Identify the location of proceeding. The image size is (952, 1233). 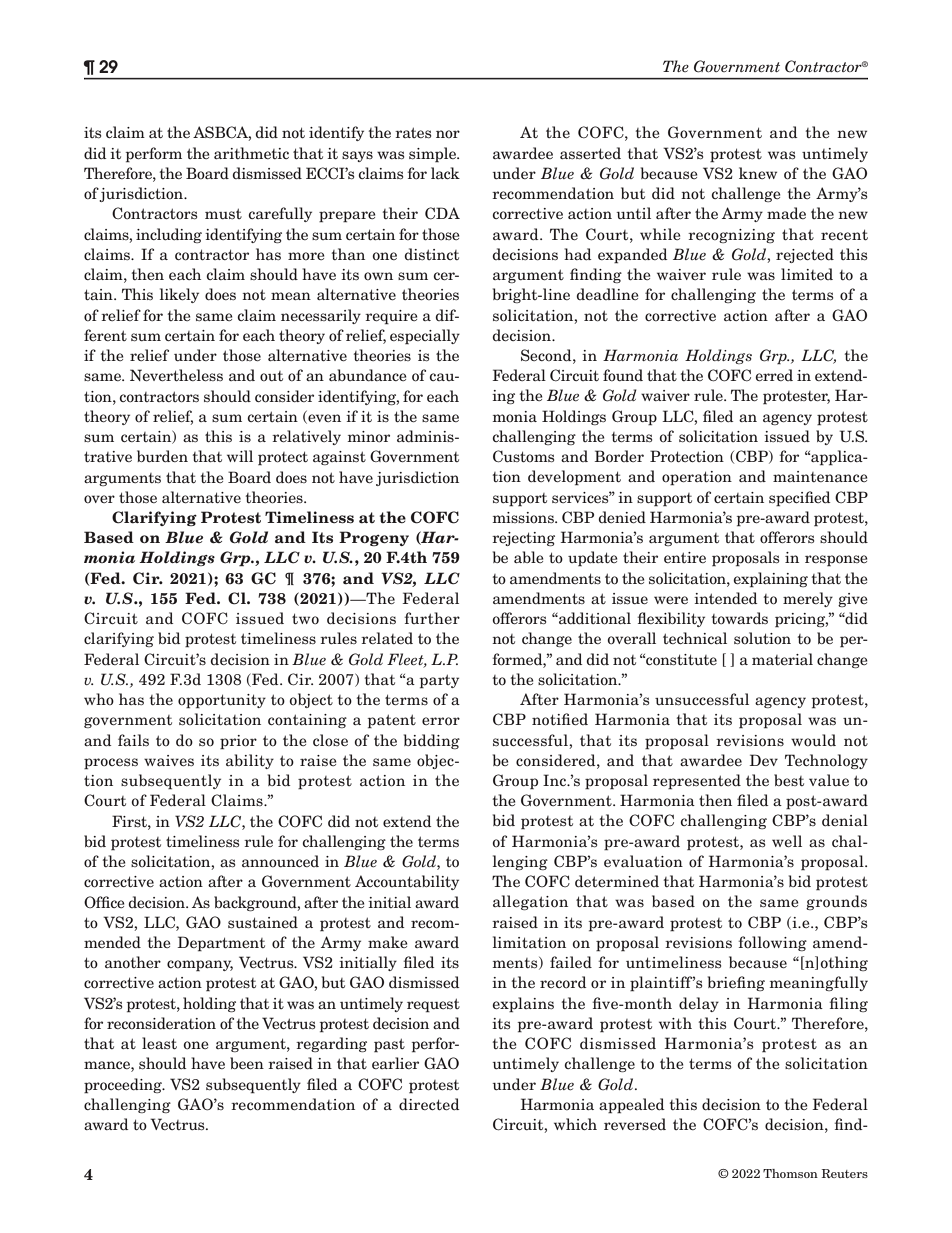
(124, 1086).
